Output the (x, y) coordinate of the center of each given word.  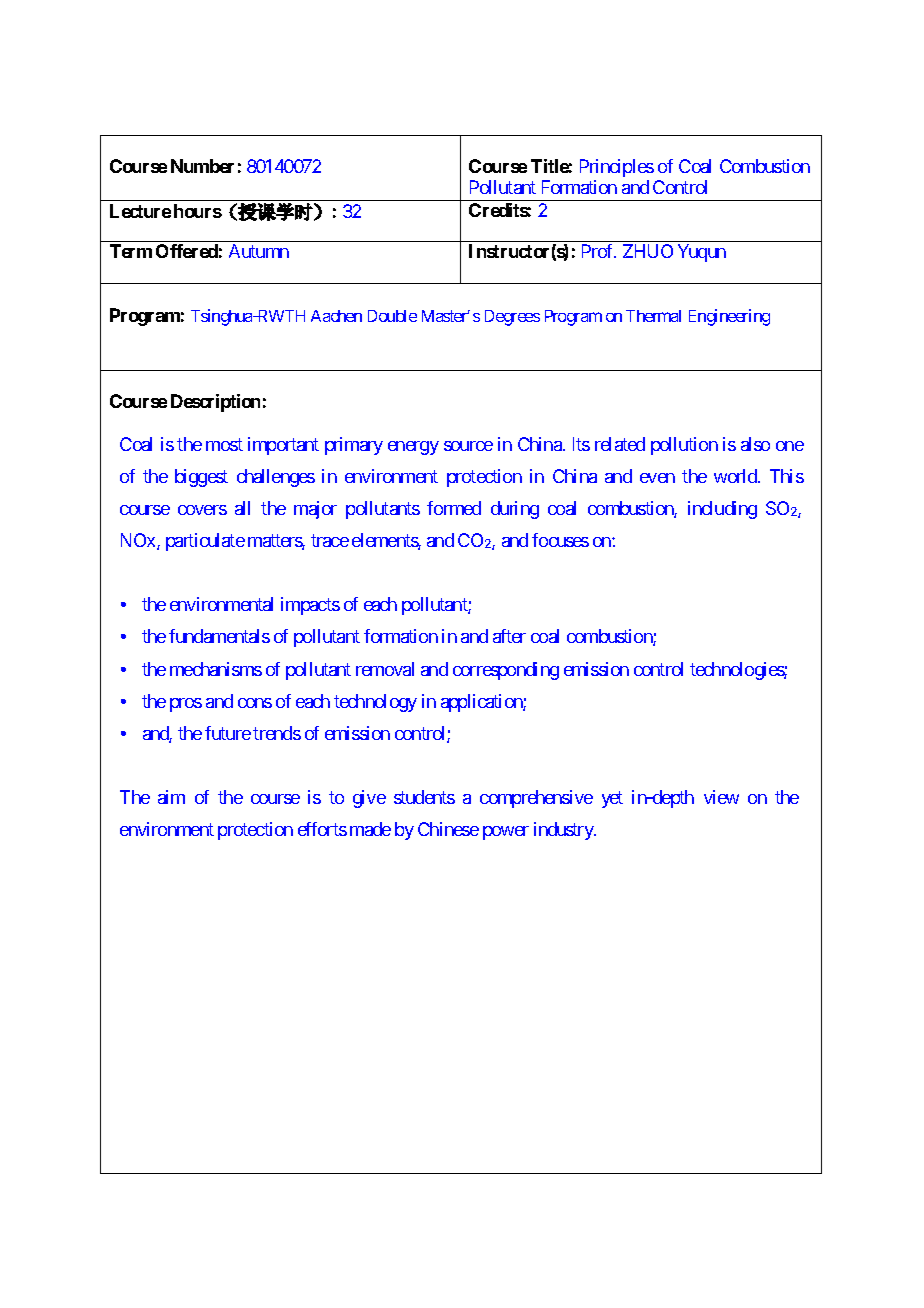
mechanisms (216, 669)
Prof (599, 251)
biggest (201, 478)
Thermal (653, 316)
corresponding (506, 671)
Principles (617, 168)
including (722, 510)
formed (454, 508)
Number (202, 166)
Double (392, 316)
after (509, 636)
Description (215, 403)
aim (171, 797)
